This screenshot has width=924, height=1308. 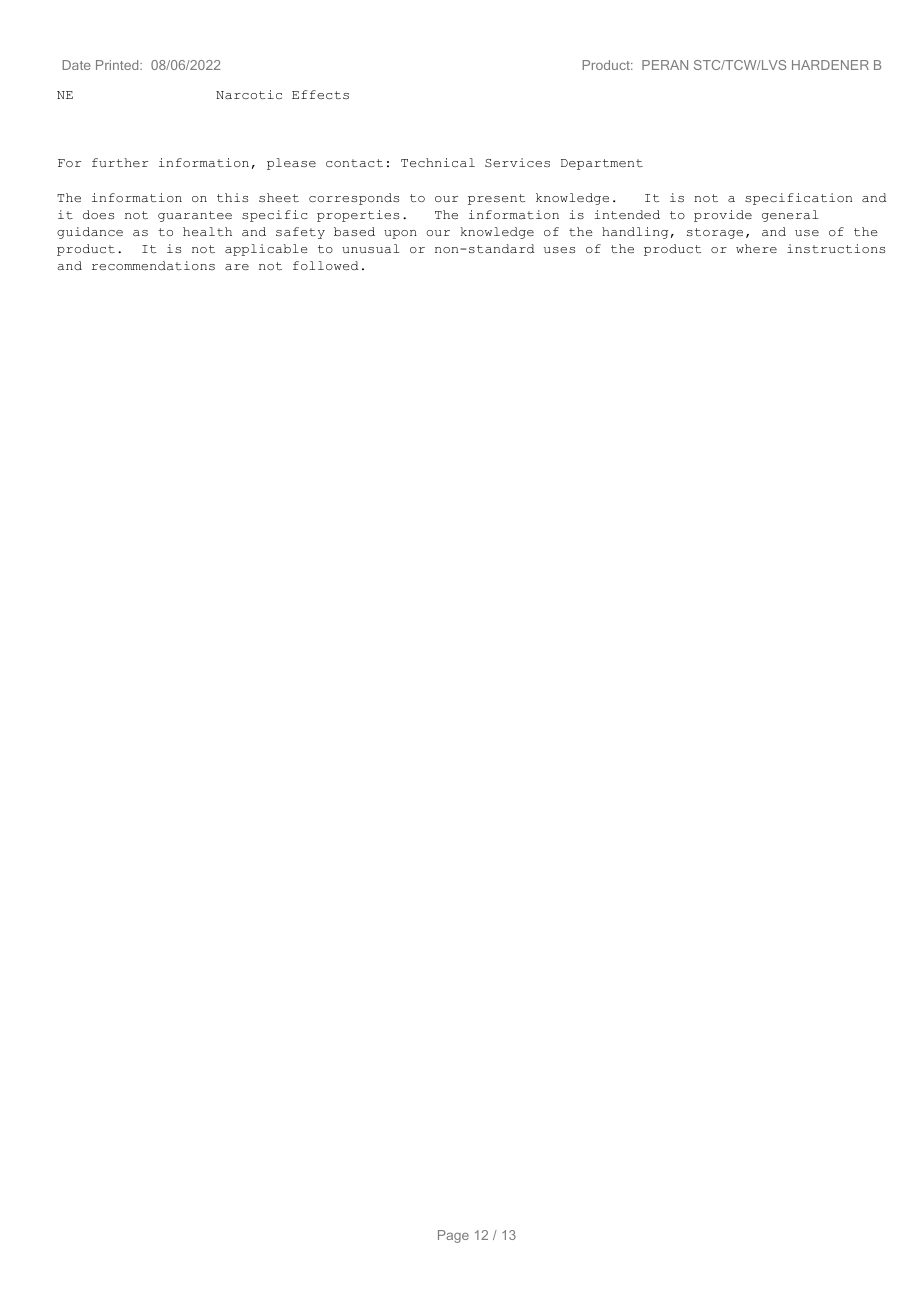 I want to click on unusual, so click(x=370, y=248).
